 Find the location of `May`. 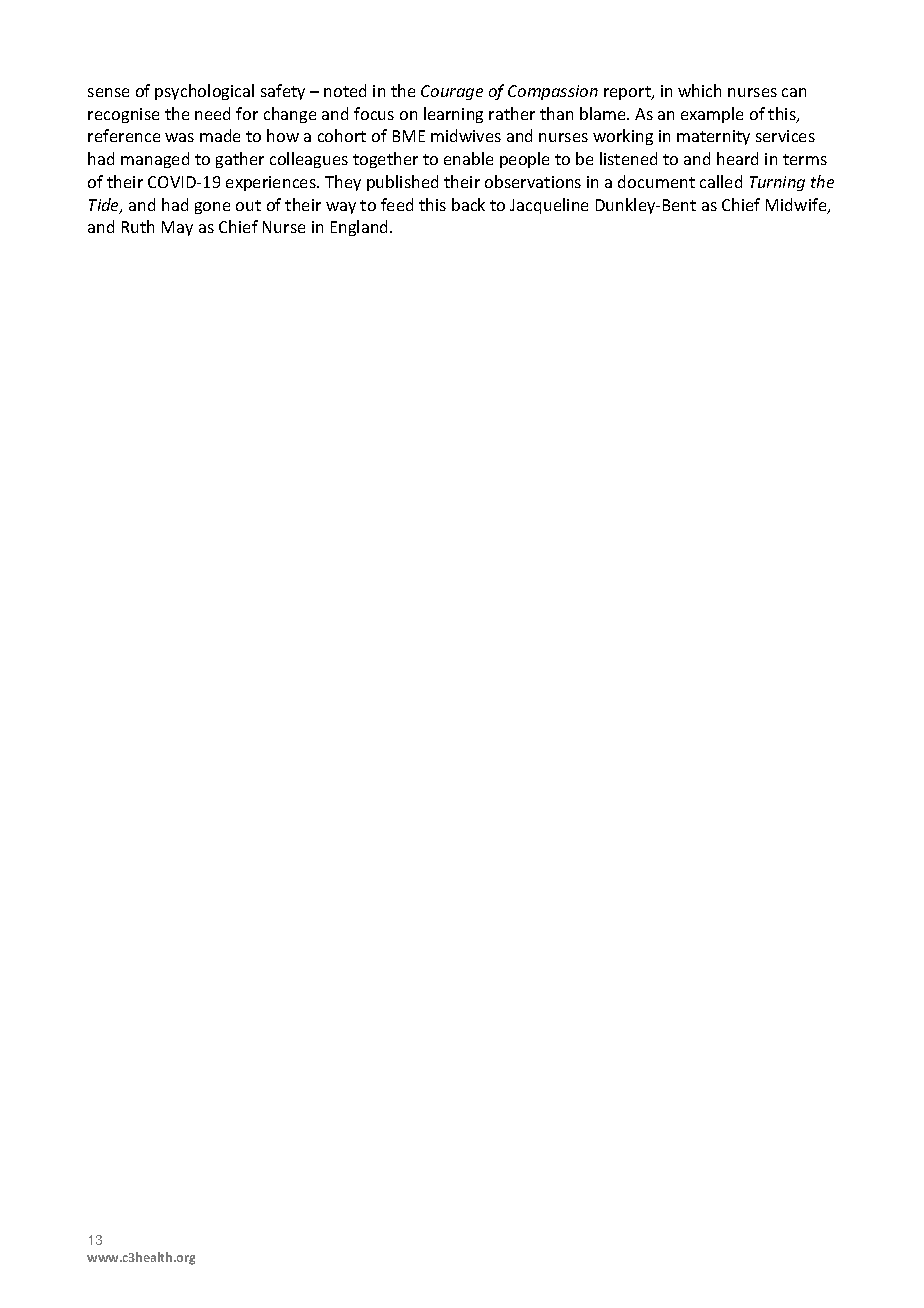

May is located at coordinates (177, 228).
